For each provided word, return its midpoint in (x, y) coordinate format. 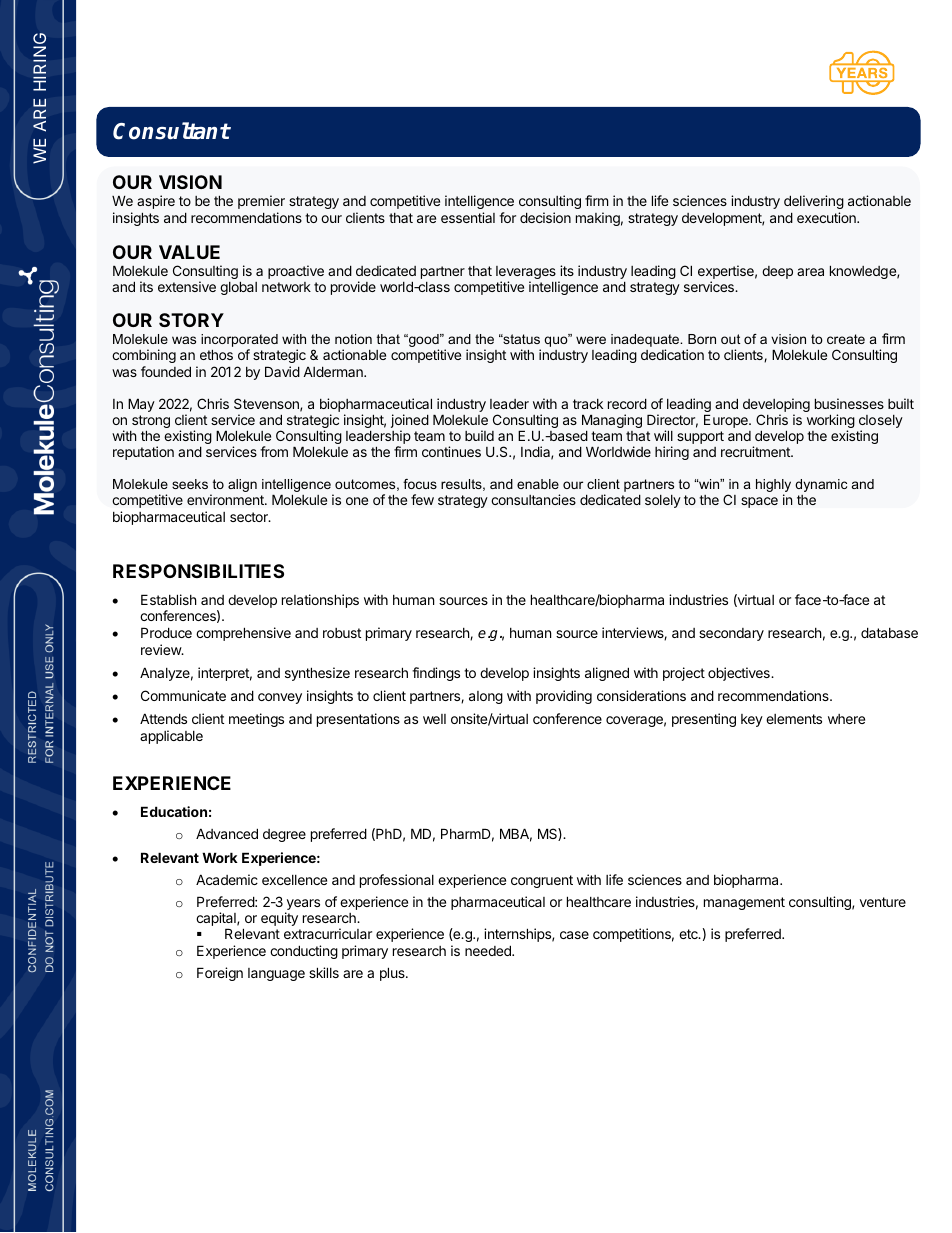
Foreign (220, 974)
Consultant (171, 131)
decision (545, 217)
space (759, 502)
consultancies (533, 499)
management (744, 903)
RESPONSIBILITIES (198, 571)
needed (489, 950)
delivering (814, 202)
